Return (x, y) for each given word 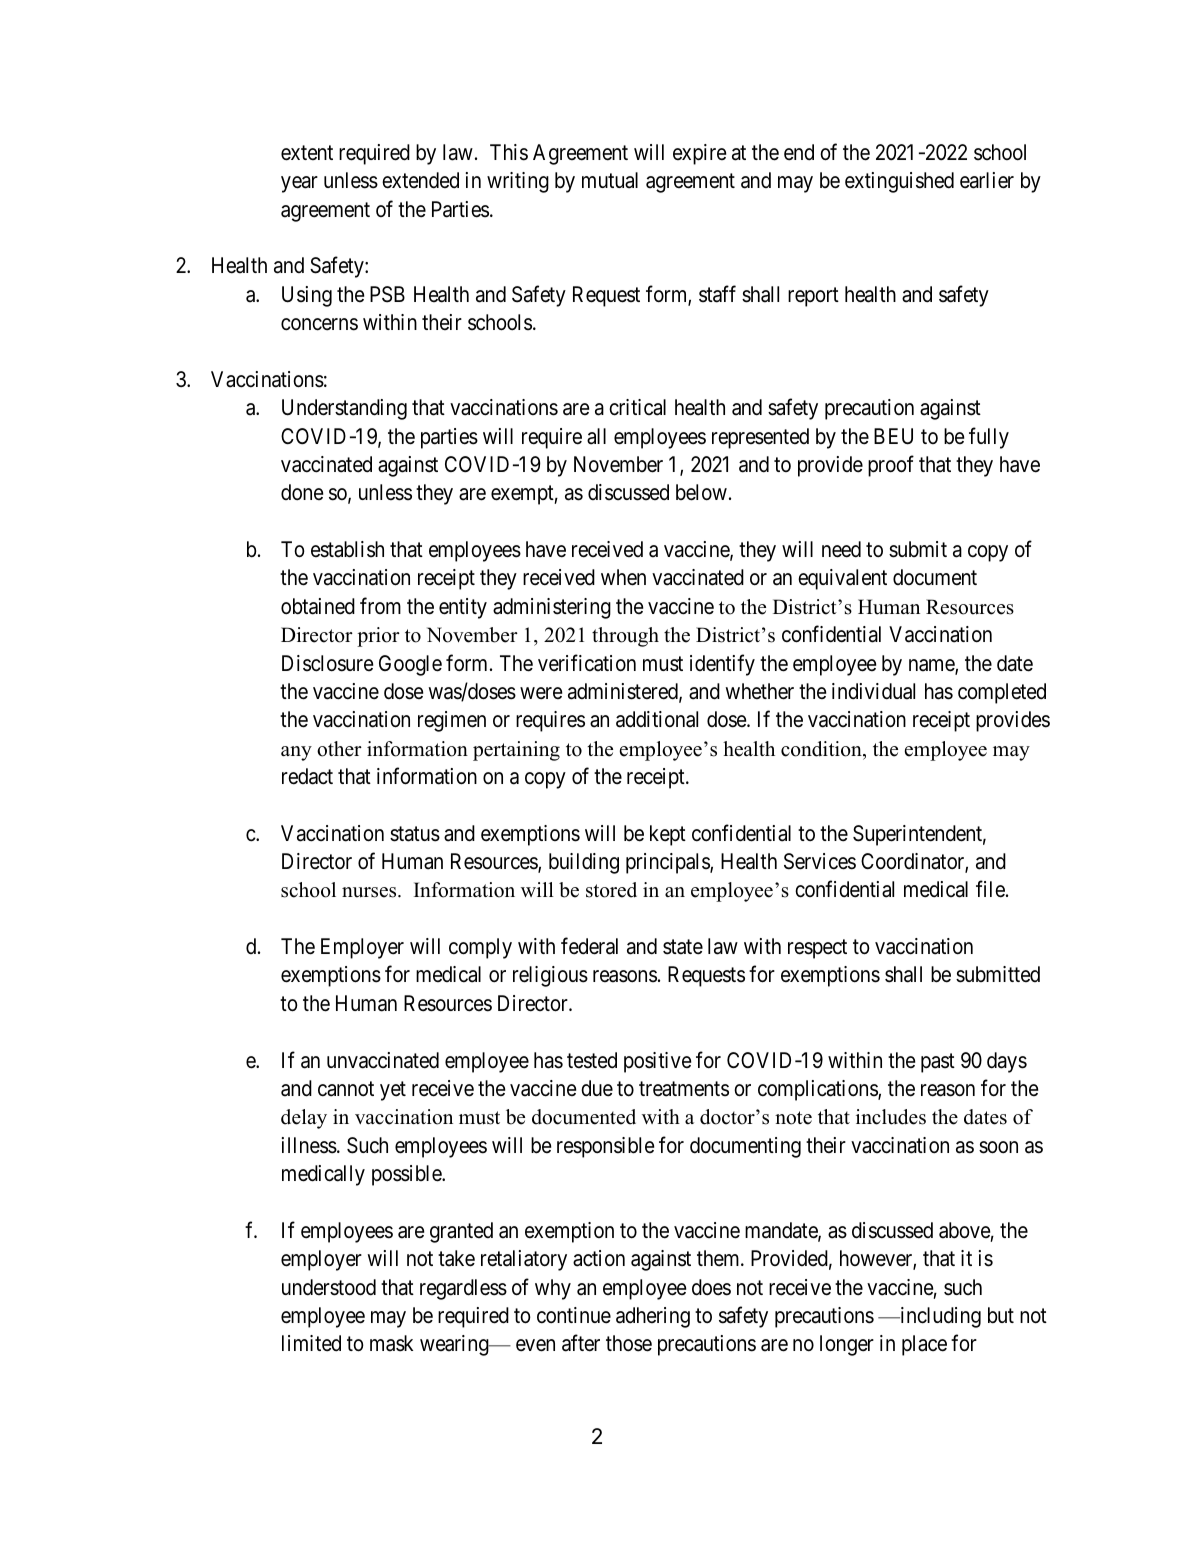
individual (873, 691)
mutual (610, 180)
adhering (653, 1317)
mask (391, 1343)
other (339, 749)
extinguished (899, 182)
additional (657, 719)
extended (420, 180)
